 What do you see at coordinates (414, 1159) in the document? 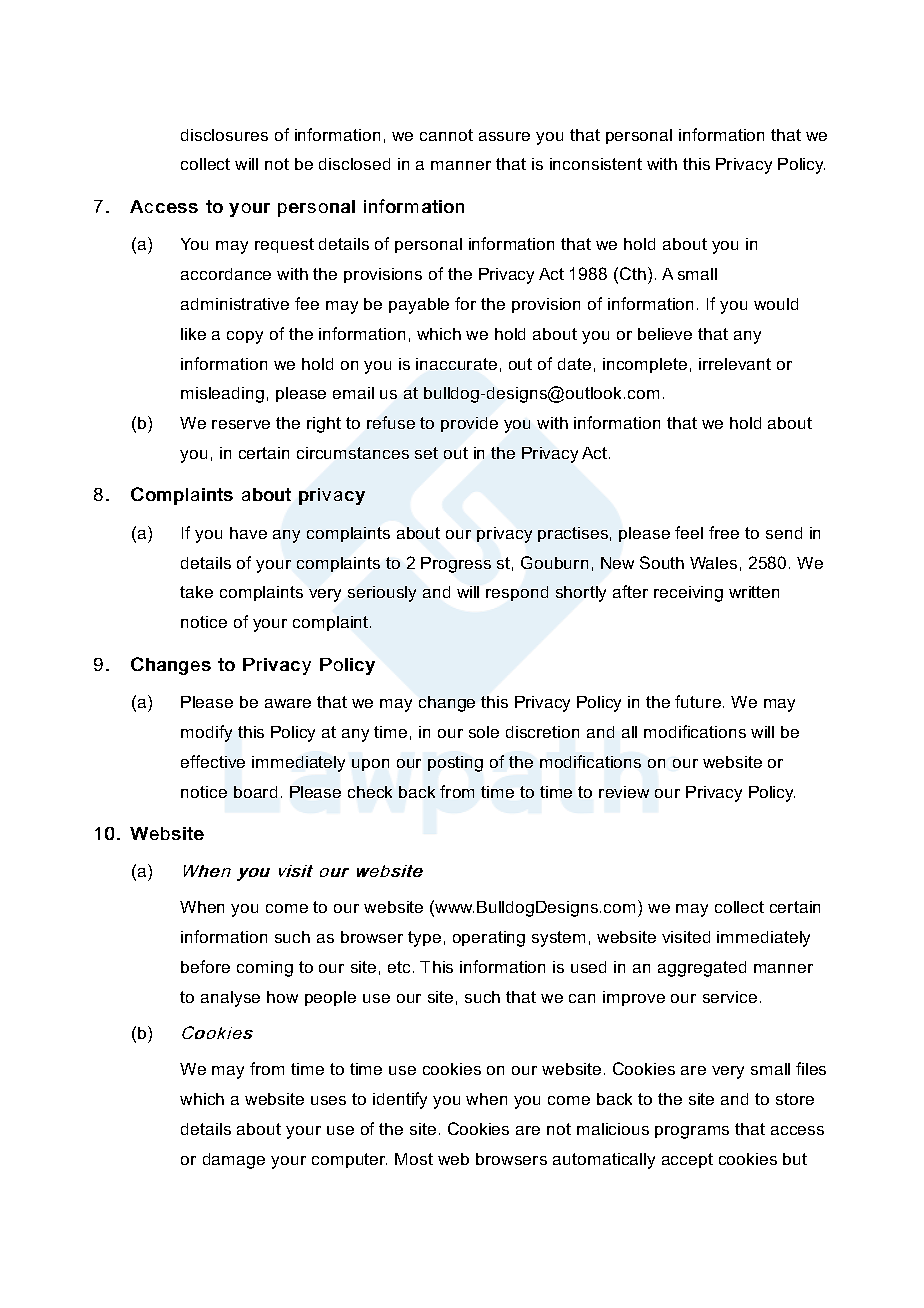
I see `Most` at bounding box center [414, 1159].
